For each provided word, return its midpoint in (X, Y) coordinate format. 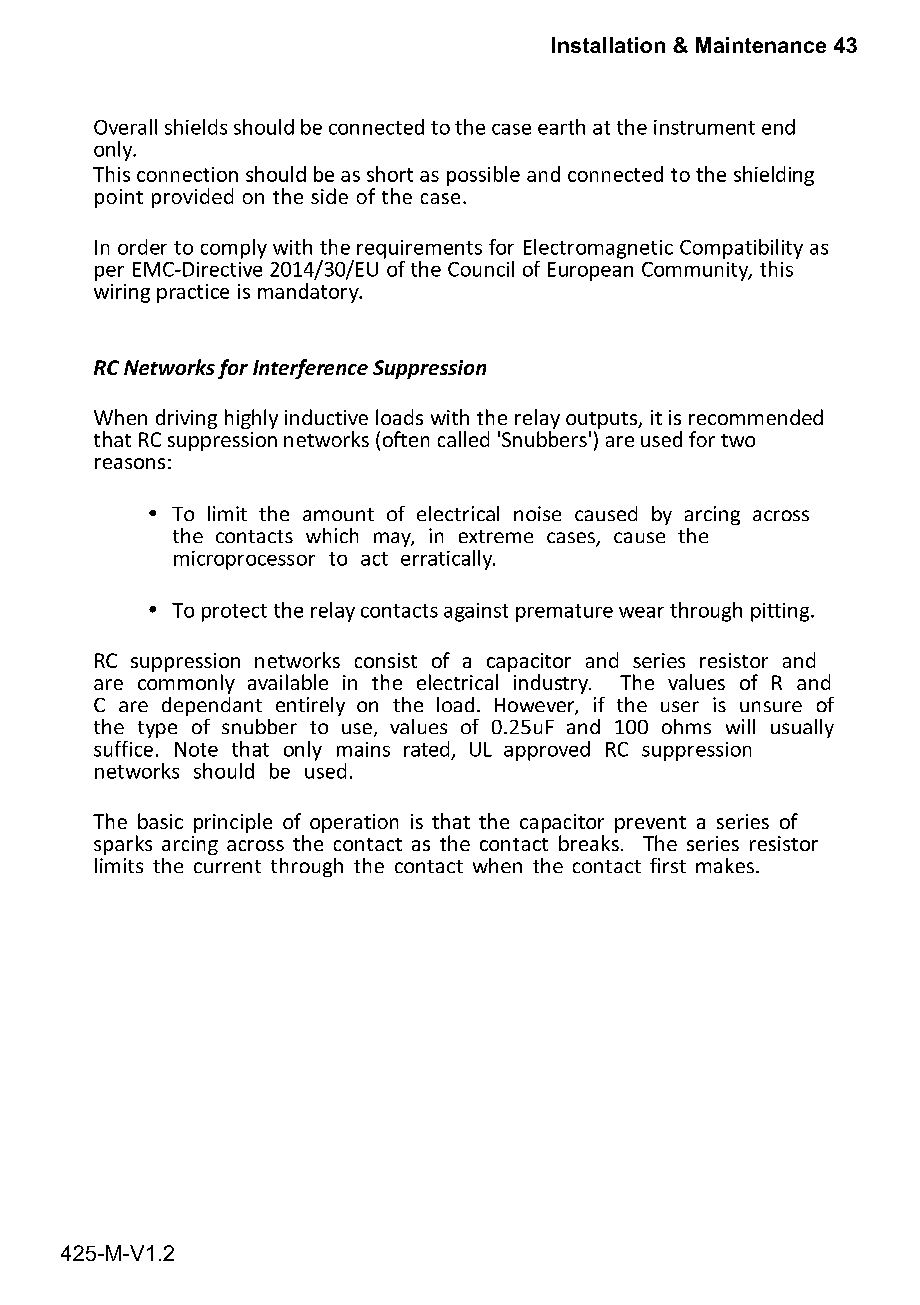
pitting (781, 612)
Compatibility (741, 249)
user (680, 706)
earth (561, 127)
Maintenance (761, 45)
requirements (419, 249)
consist (386, 660)
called (463, 439)
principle (233, 823)
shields (196, 127)
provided (192, 198)
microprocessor (244, 560)
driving (186, 419)
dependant (212, 706)
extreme (496, 536)
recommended (756, 417)
